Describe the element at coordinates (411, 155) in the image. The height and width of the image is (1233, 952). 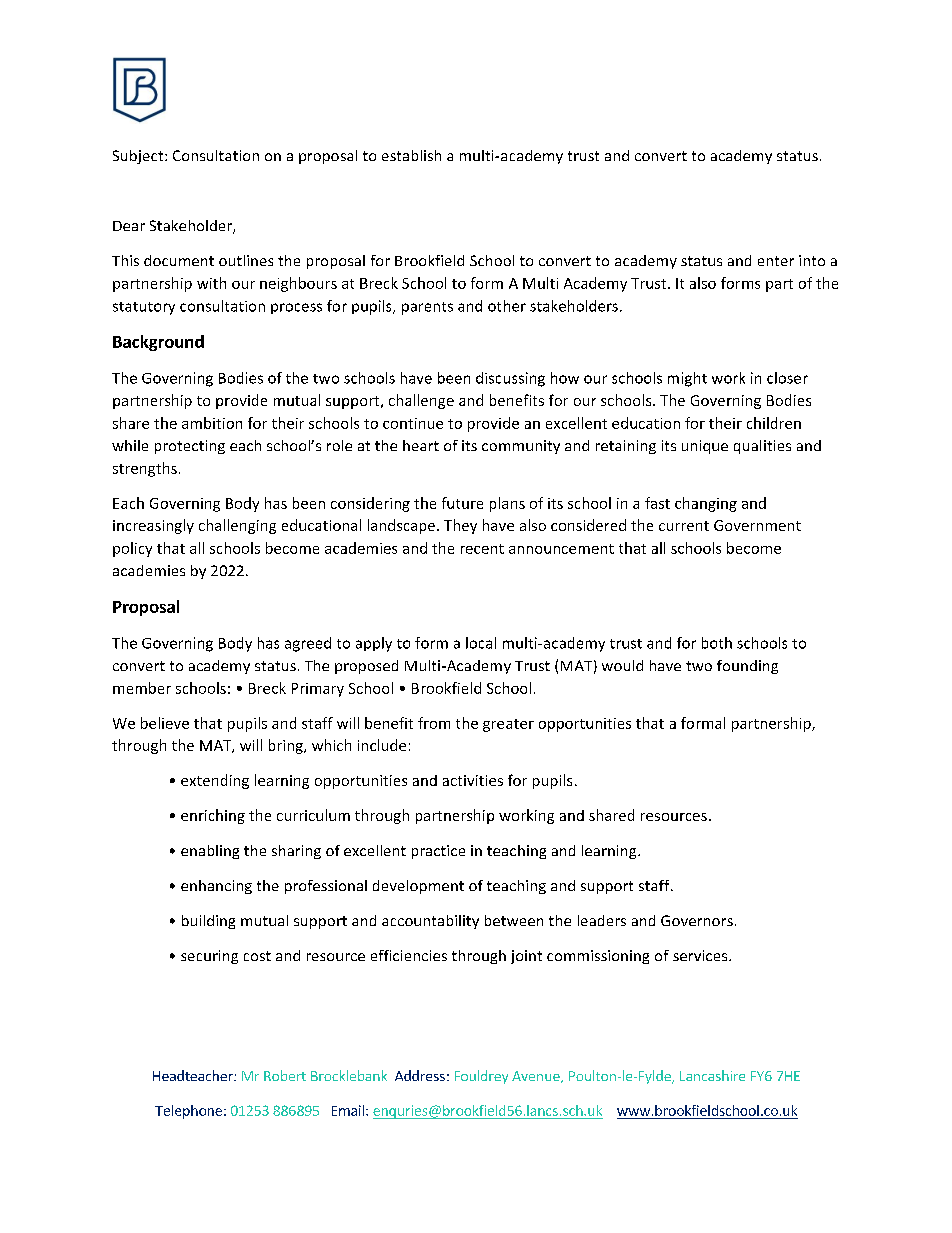
I see `establish` at that location.
